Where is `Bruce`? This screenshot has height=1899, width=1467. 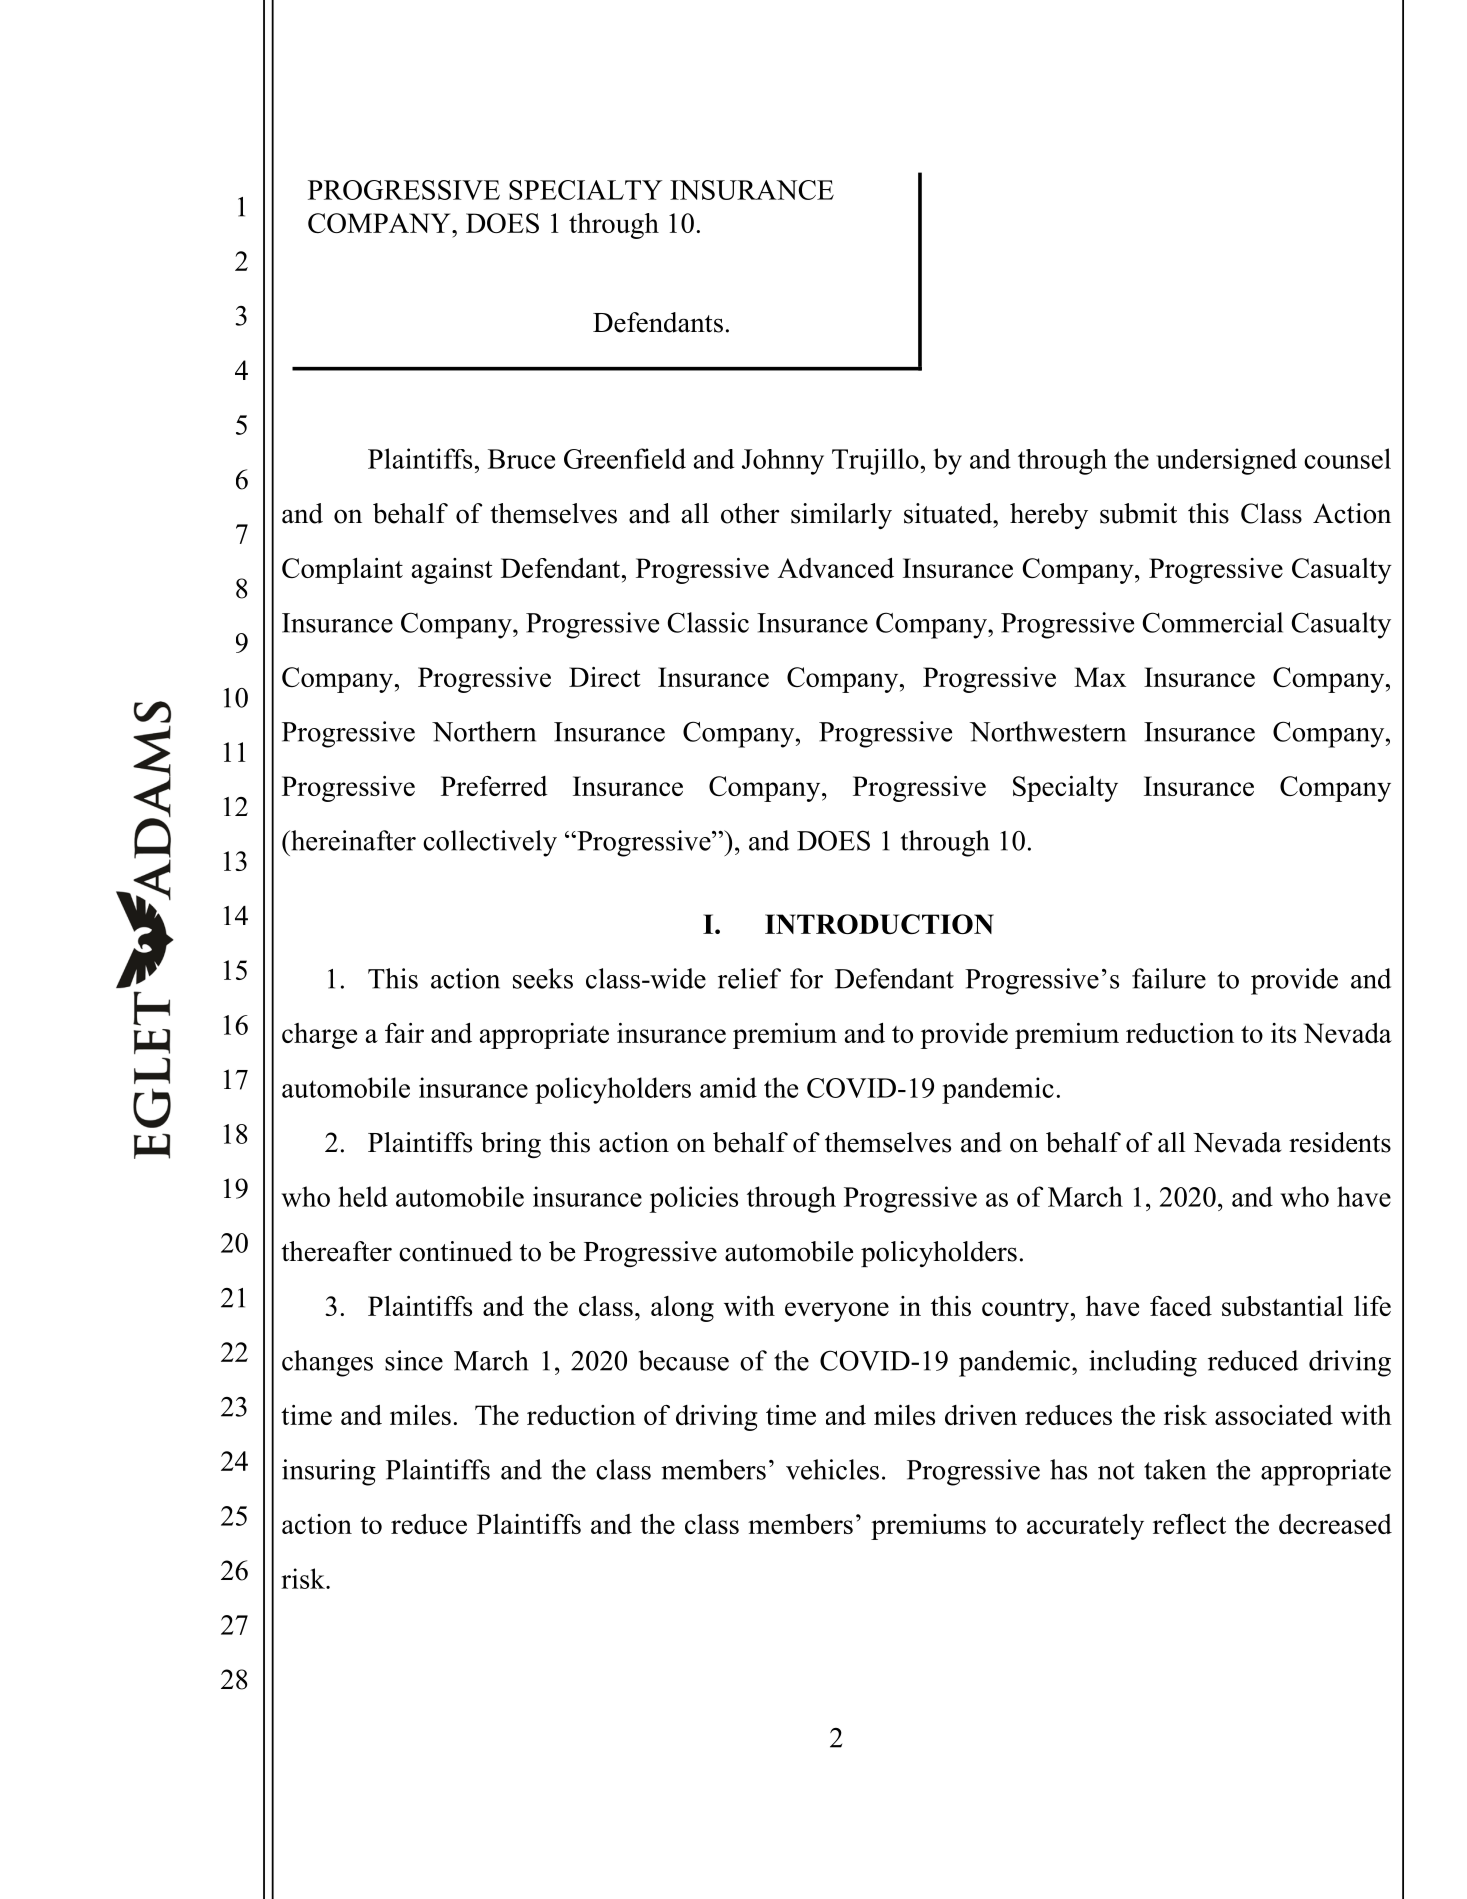 Bruce is located at coordinates (521, 459).
